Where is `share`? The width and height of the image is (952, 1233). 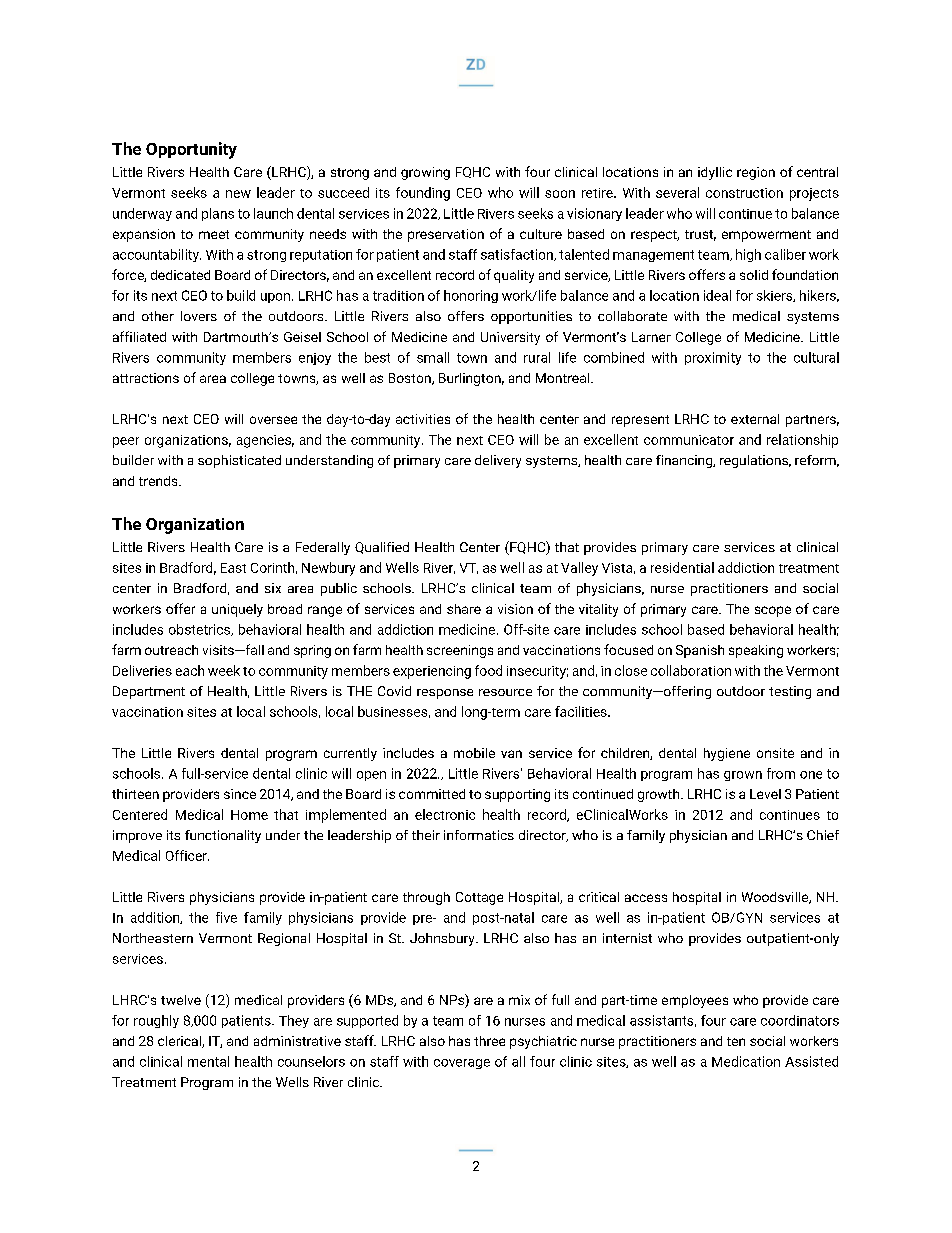
share is located at coordinates (464, 609).
